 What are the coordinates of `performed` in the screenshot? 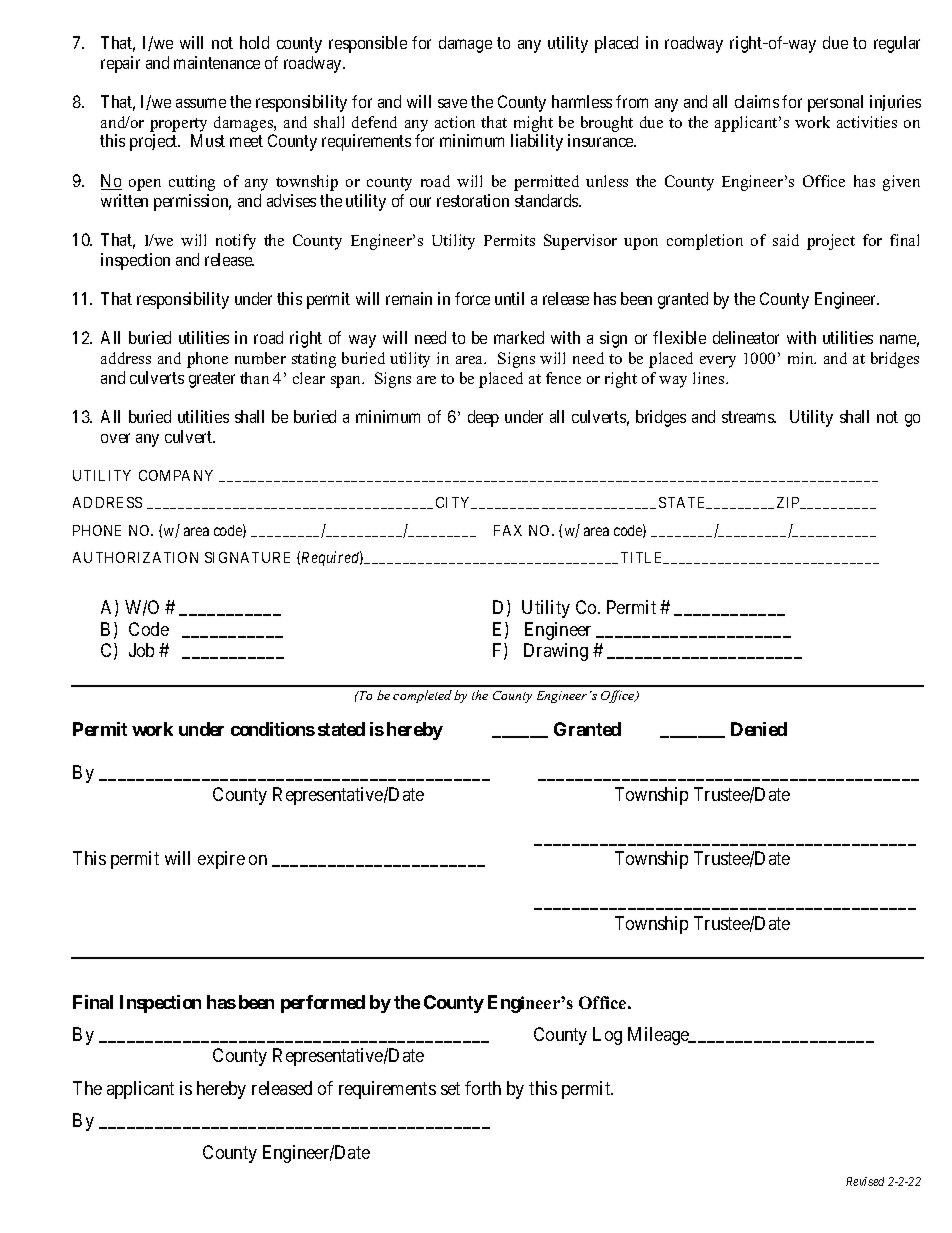 It's located at (323, 1004).
